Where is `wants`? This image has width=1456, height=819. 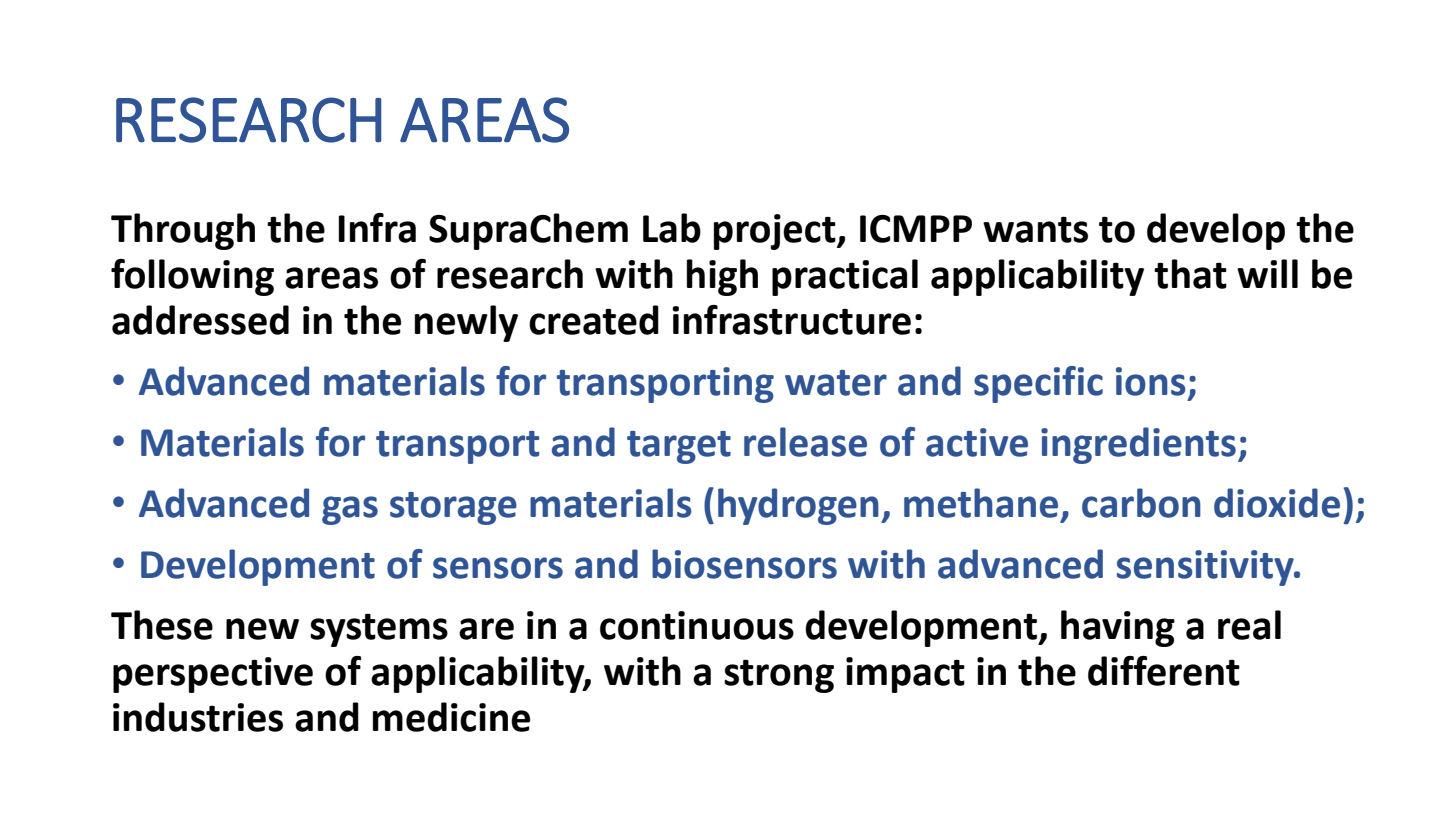 wants is located at coordinates (1035, 230).
